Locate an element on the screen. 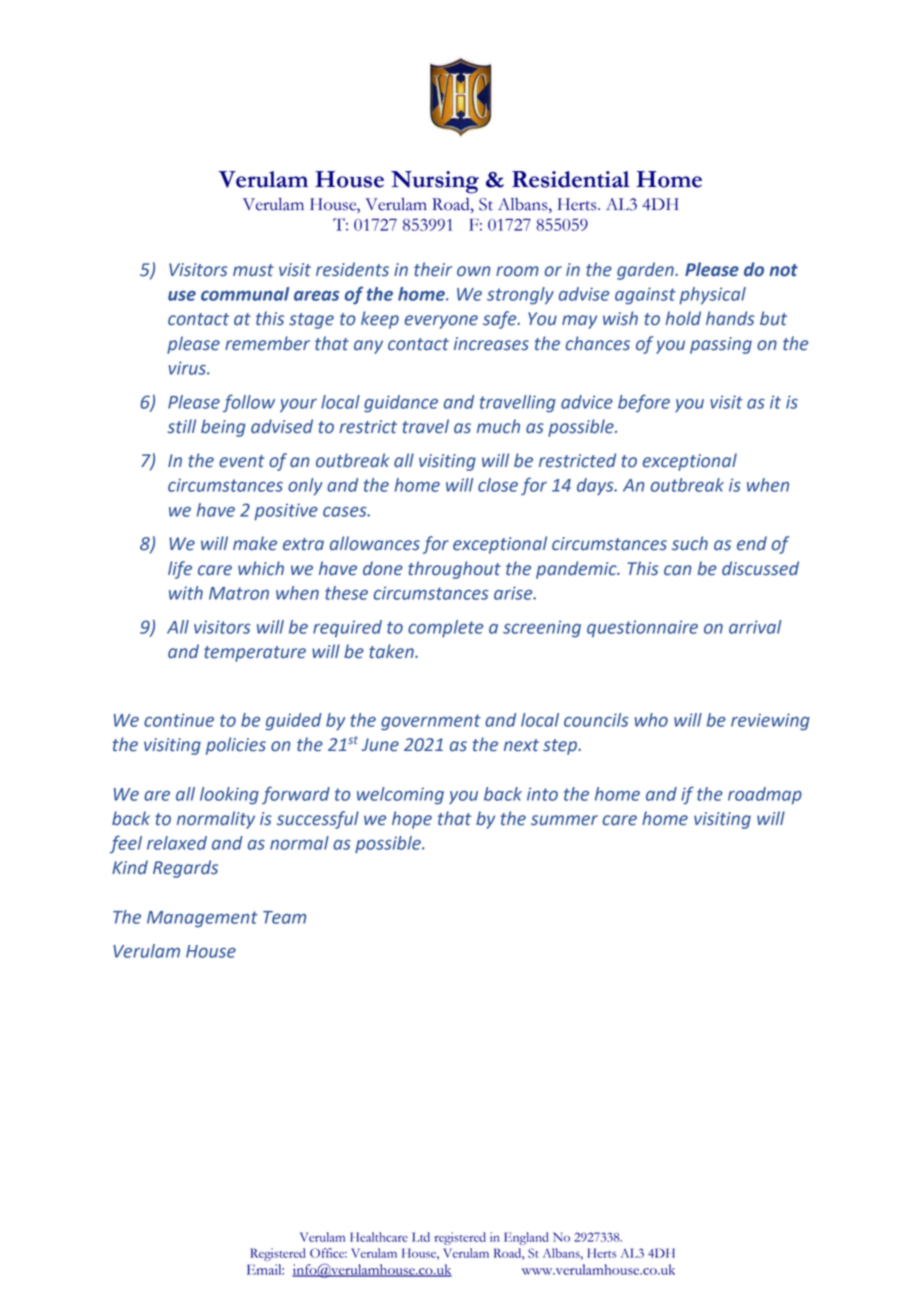 This screenshot has width=924, height=1308. England is located at coordinates (526, 1238).
